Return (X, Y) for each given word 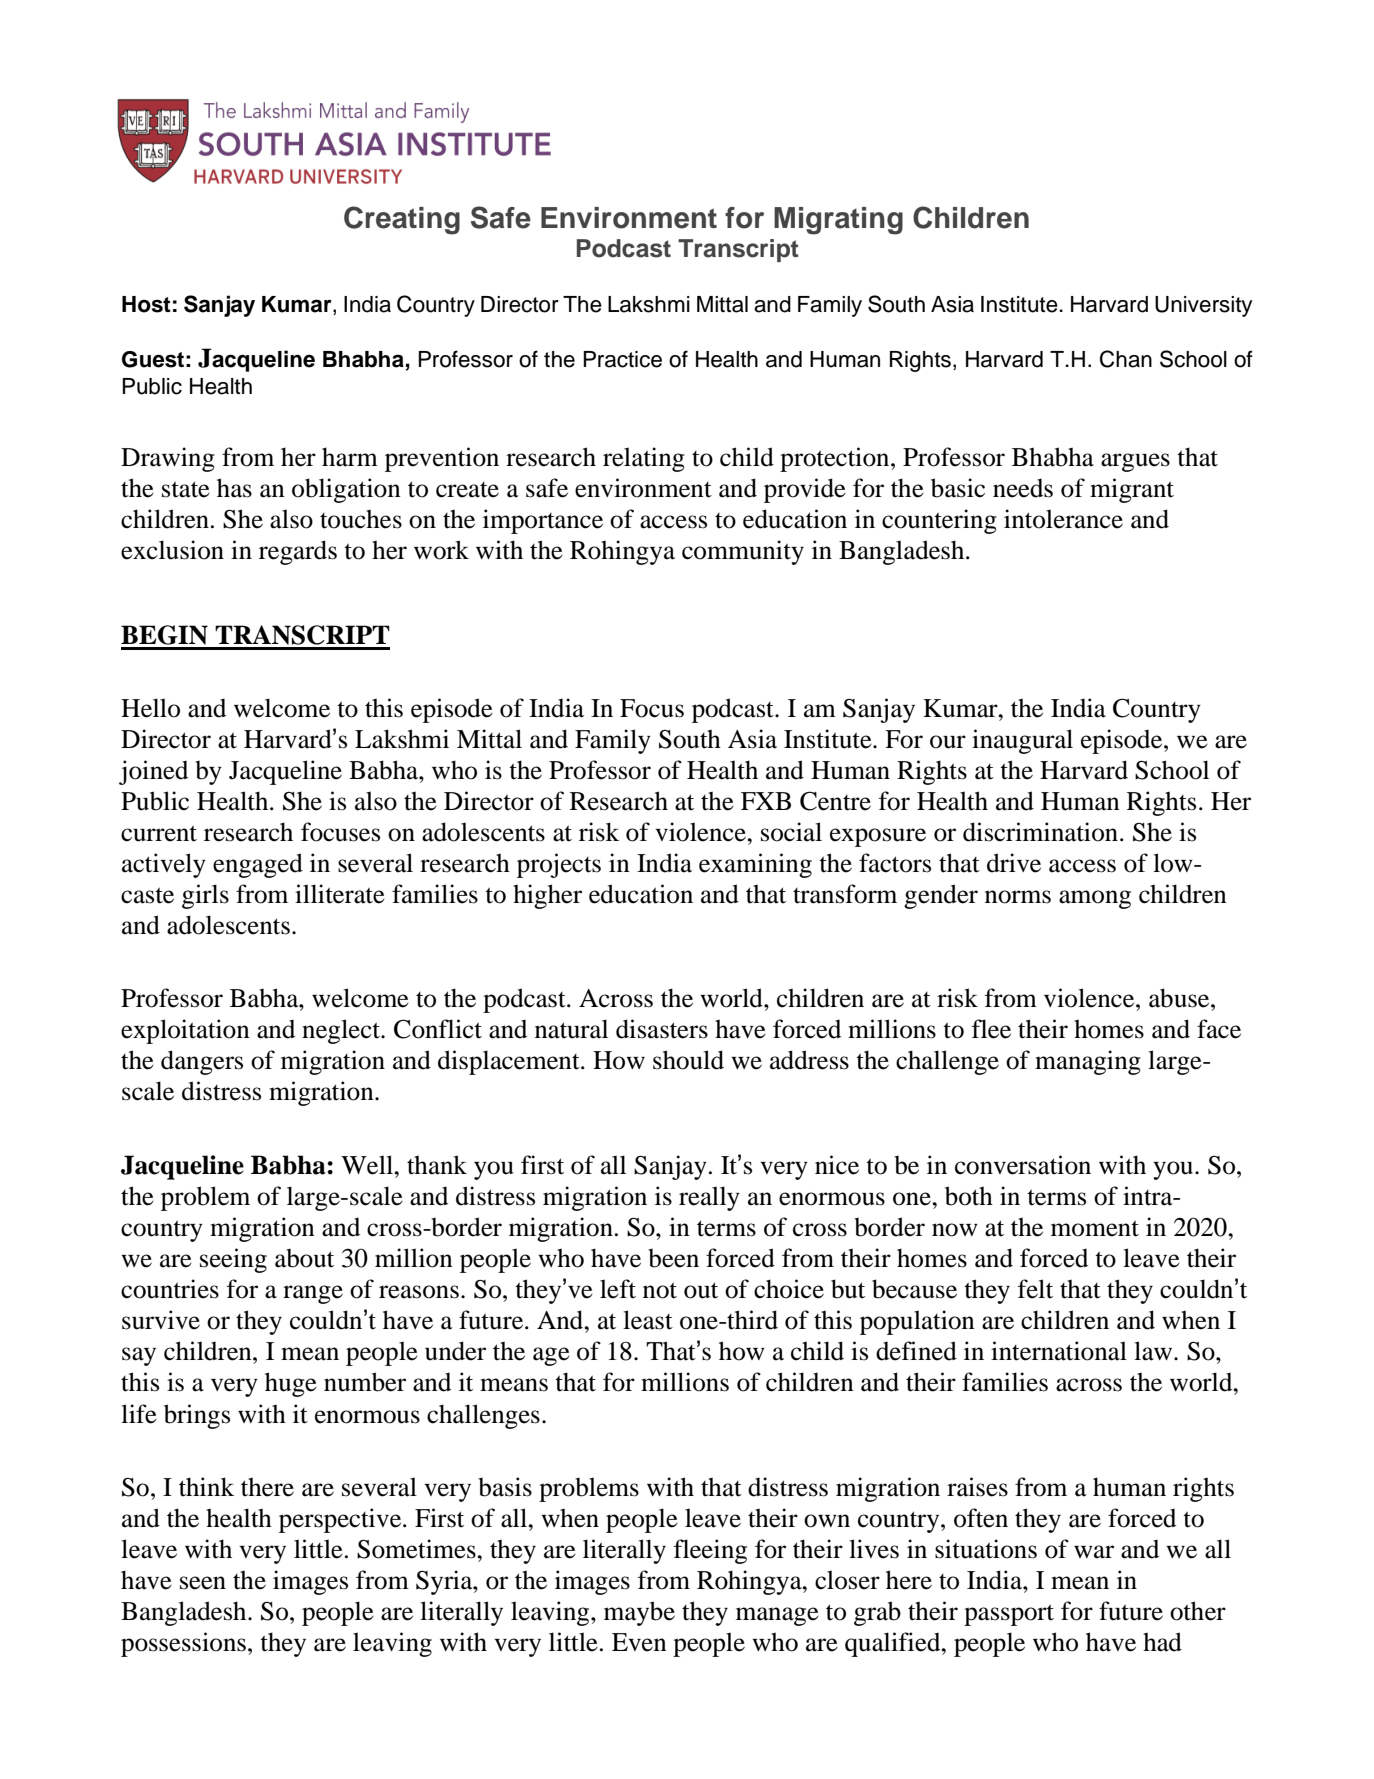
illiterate (340, 894)
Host (146, 304)
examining (755, 865)
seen (203, 1583)
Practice (622, 359)
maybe (639, 1613)
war (1094, 1552)
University (1203, 306)
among (1095, 899)
